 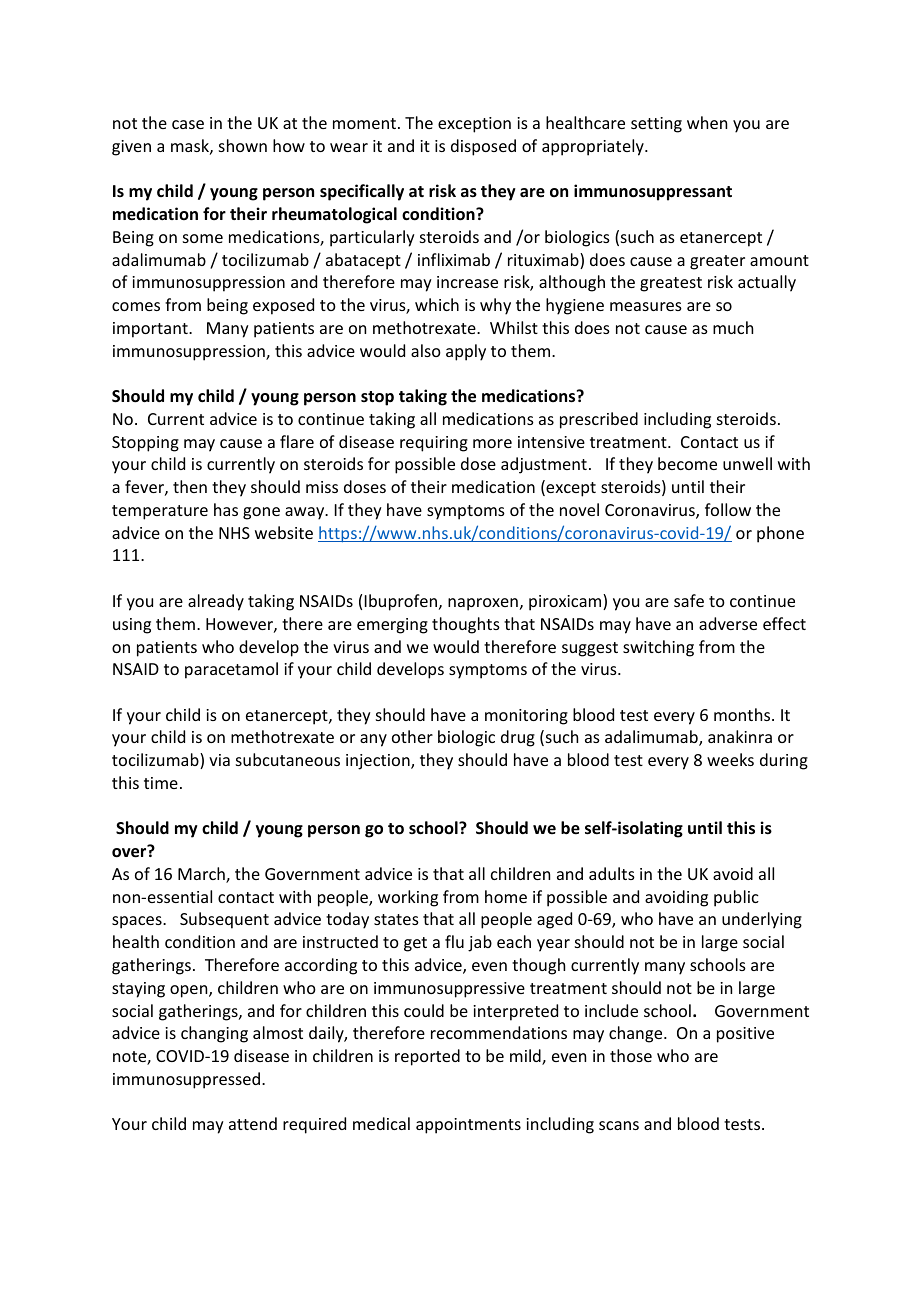 I want to click on appointments, so click(x=468, y=1126).
